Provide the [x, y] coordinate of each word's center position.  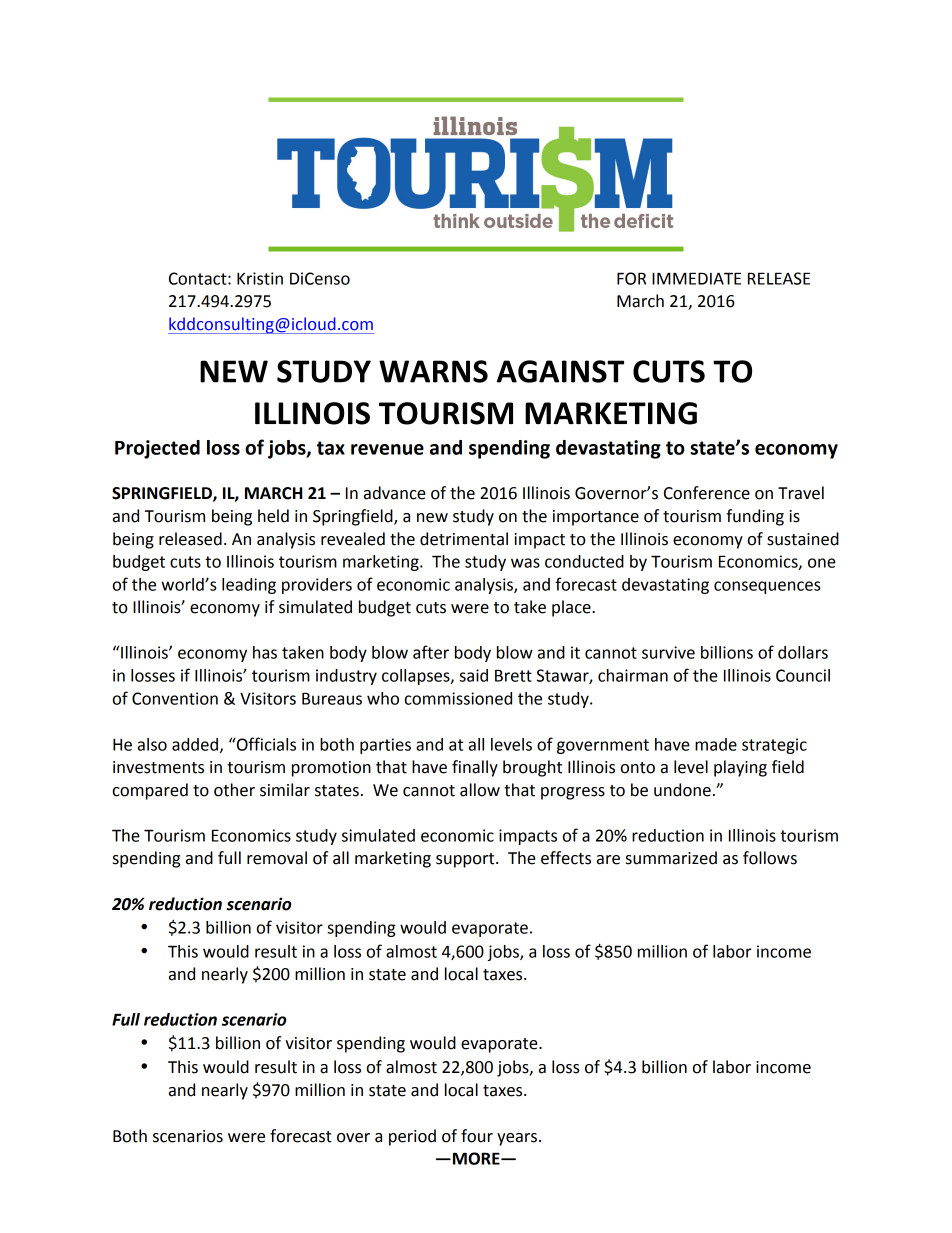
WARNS [433, 371]
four [477, 1136]
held [273, 516]
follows [770, 858]
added [195, 744]
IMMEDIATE [696, 278]
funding [755, 517]
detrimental [464, 539]
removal [277, 858]
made [716, 744]
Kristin [260, 278]
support [466, 860]
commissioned [458, 698]
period [412, 1137]
